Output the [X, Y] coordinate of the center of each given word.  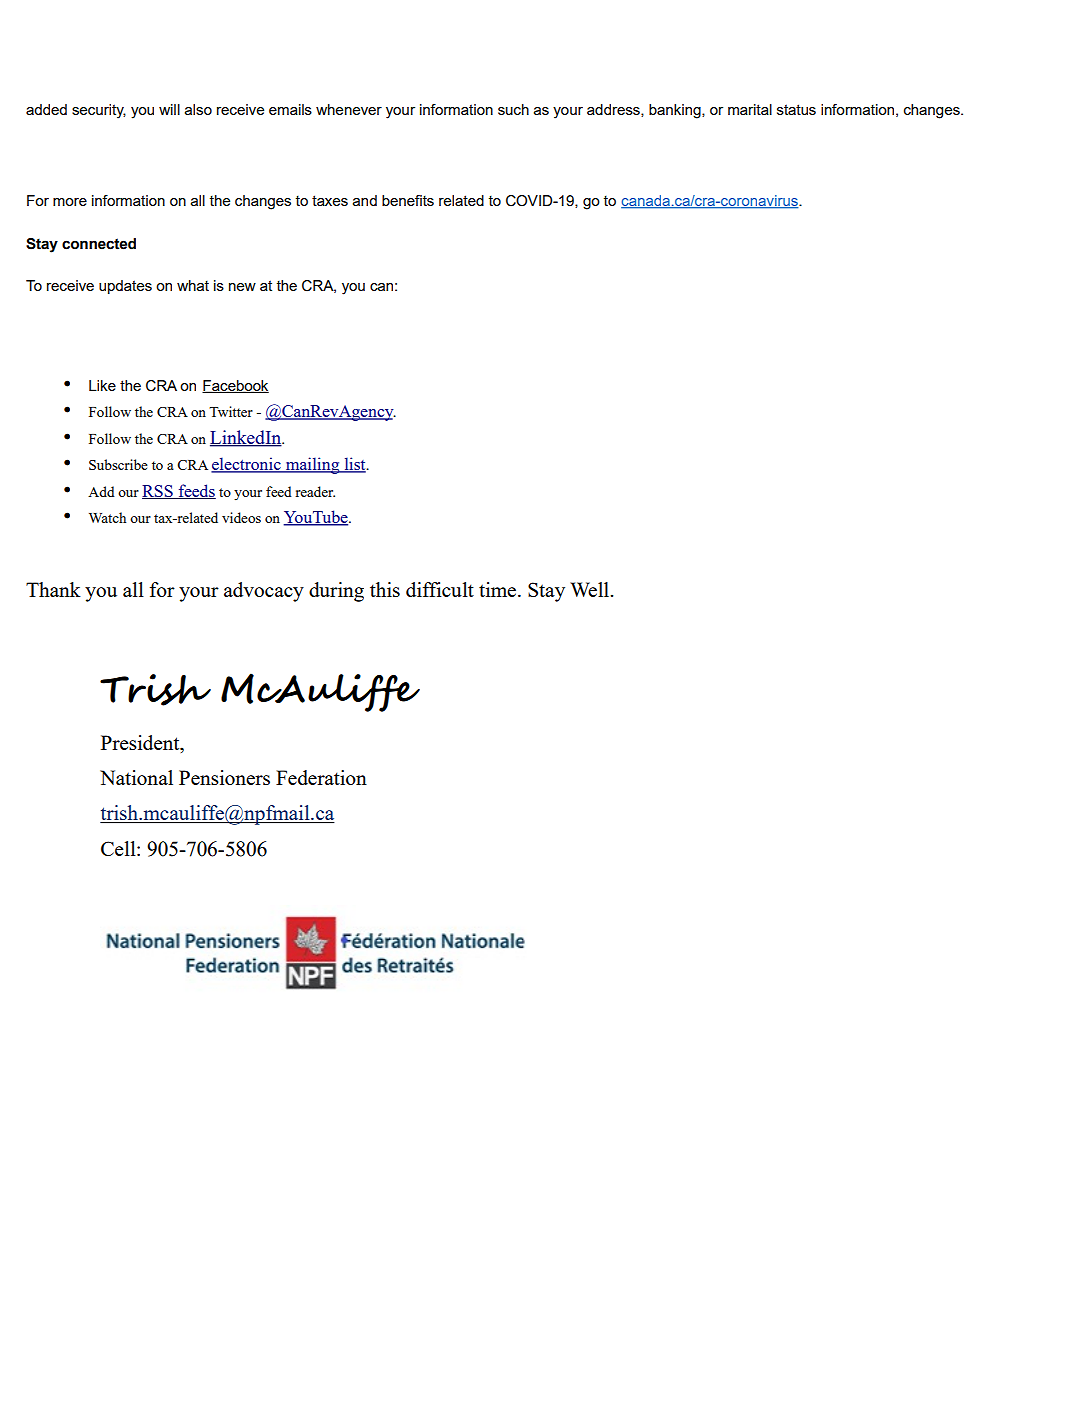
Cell [119, 848]
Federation [321, 777]
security [99, 111]
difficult [440, 589]
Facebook [235, 386]
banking [676, 111]
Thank [53, 589]
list [355, 465]
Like [102, 385]
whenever [349, 109]
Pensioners [224, 777]
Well [591, 589]
